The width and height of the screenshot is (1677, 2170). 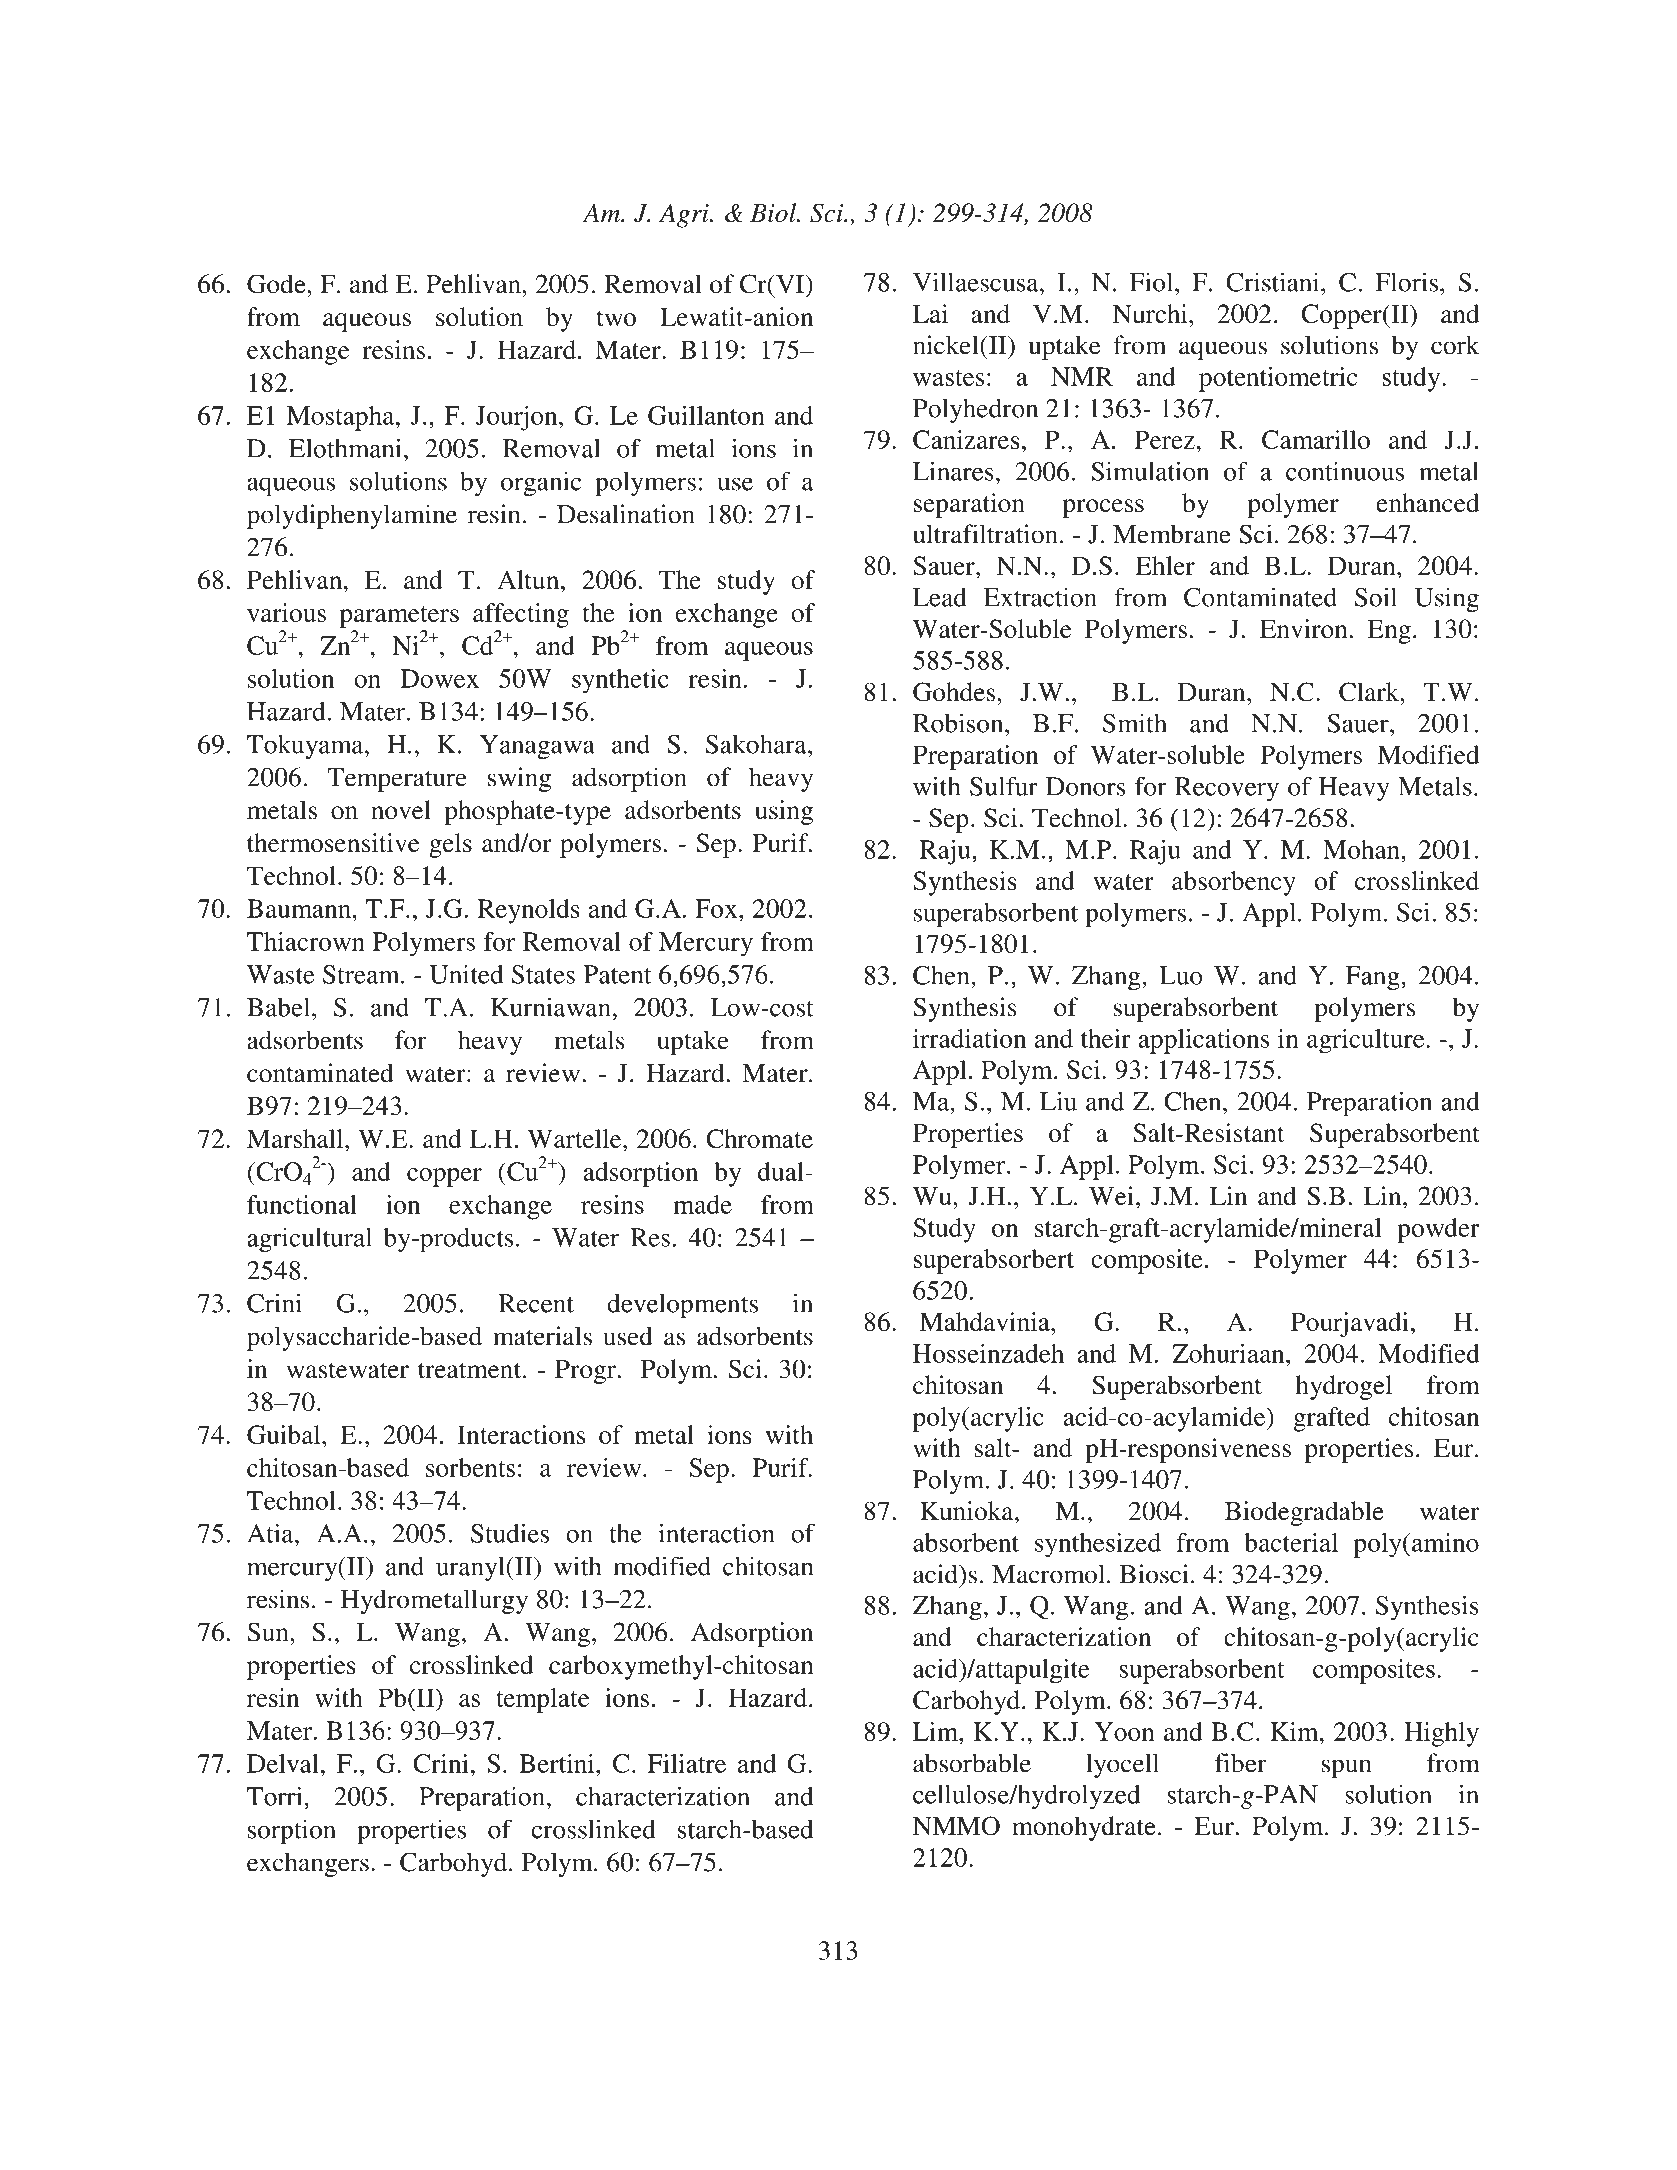 What do you see at coordinates (1344, 1387) in the screenshot?
I see `hydrogel` at bounding box center [1344, 1387].
